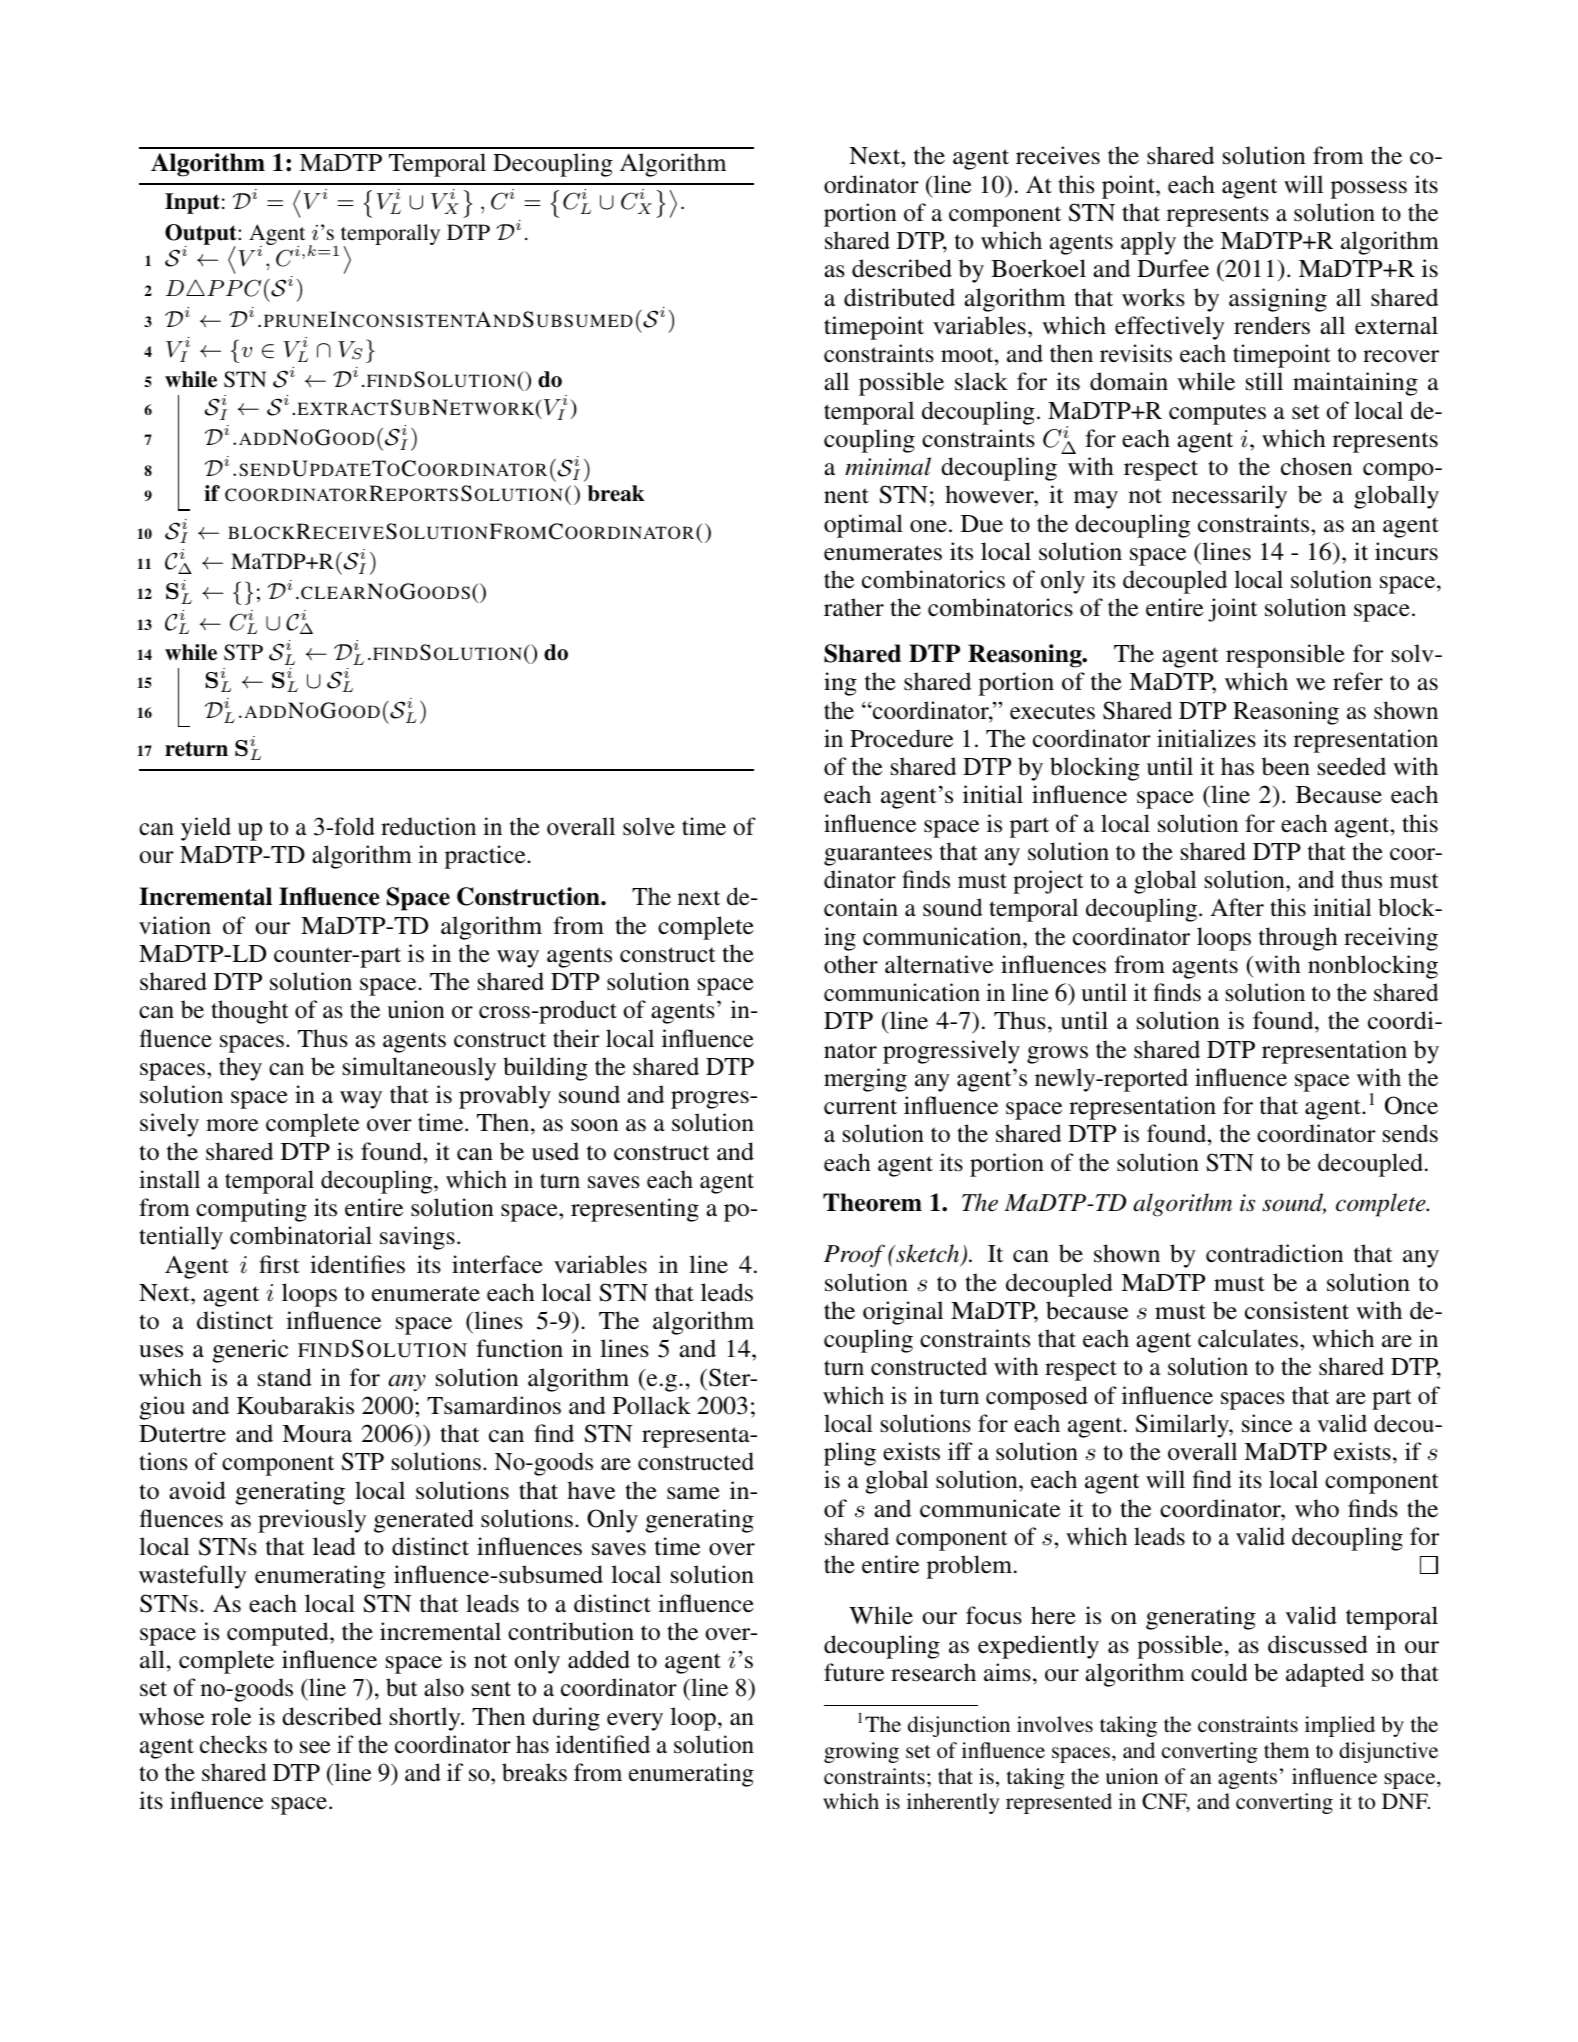 This document has height=2042, width=1578. Describe the element at coordinates (233, 1744) in the document. I see `checks` at that location.
